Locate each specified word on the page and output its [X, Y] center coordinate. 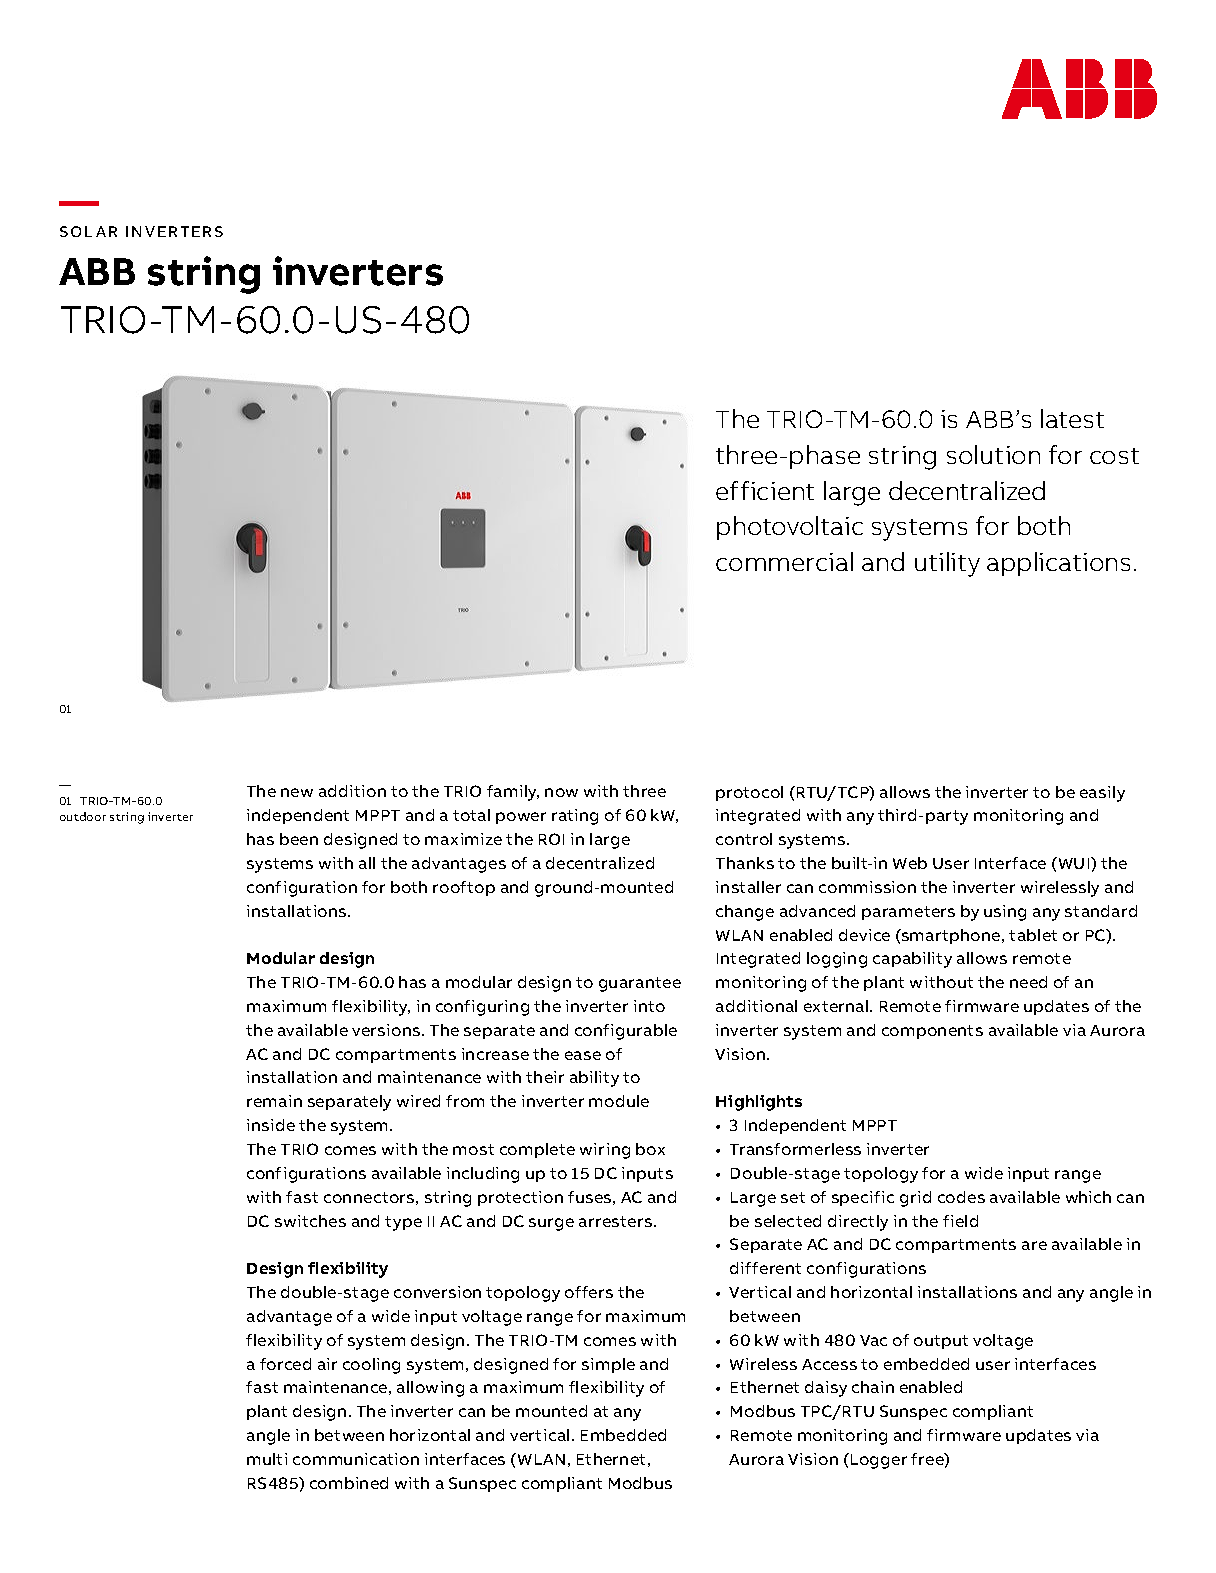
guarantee [640, 984]
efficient [765, 490]
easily [1102, 794]
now [561, 792]
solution [993, 454]
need [1028, 982]
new [297, 792]
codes [961, 1197]
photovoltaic [790, 528]
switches [310, 1221]
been [299, 839]
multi [267, 1459]
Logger [879, 1461]
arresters [617, 1221]
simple [608, 1365]
